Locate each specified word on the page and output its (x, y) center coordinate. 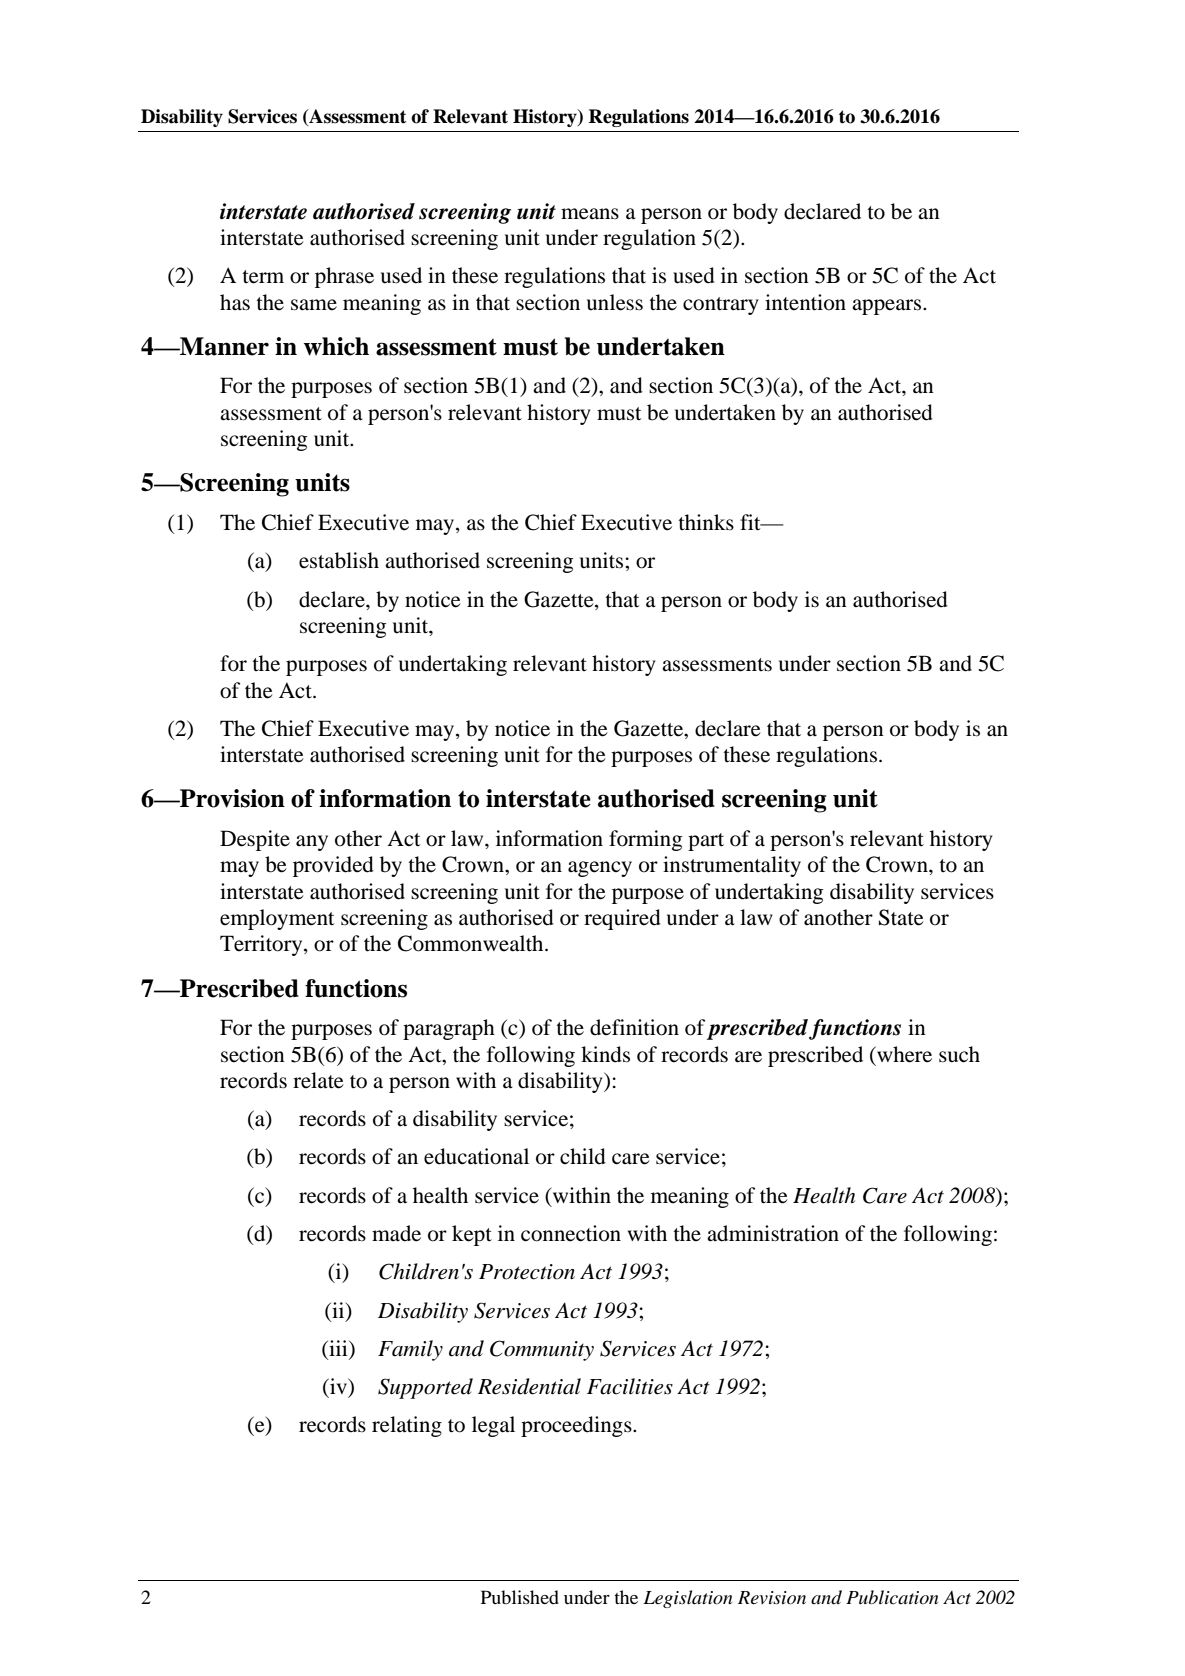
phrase (344, 277)
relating (407, 1426)
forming (645, 840)
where (903, 1054)
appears (888, 307)
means (590, 214)
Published (520, 1597)
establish (339, 560)
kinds (605, 1054)
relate (318, 1080)
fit (751, 522)
